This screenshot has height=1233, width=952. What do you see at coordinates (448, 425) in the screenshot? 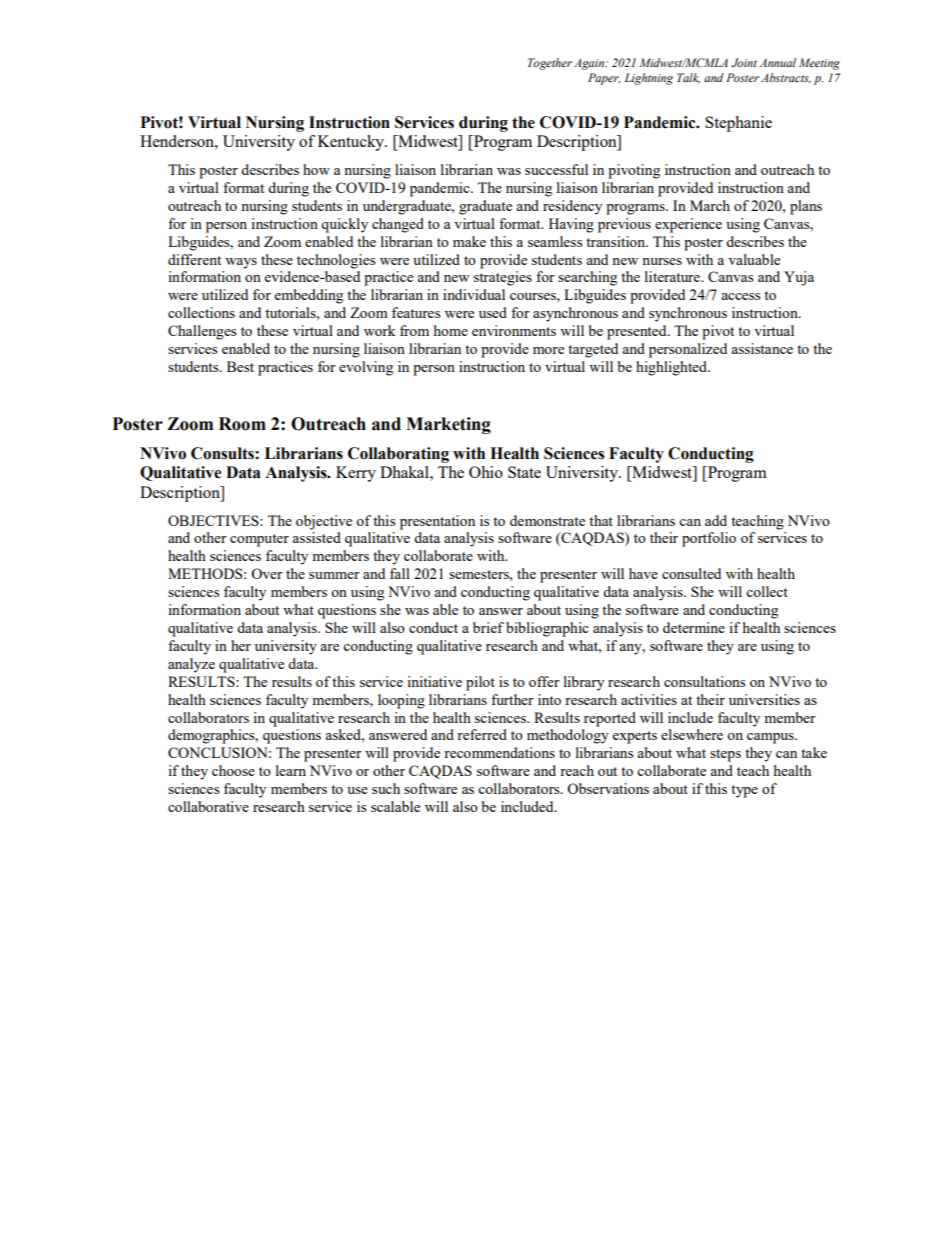
I see `Marketing` at bounding box center [448, 425].
